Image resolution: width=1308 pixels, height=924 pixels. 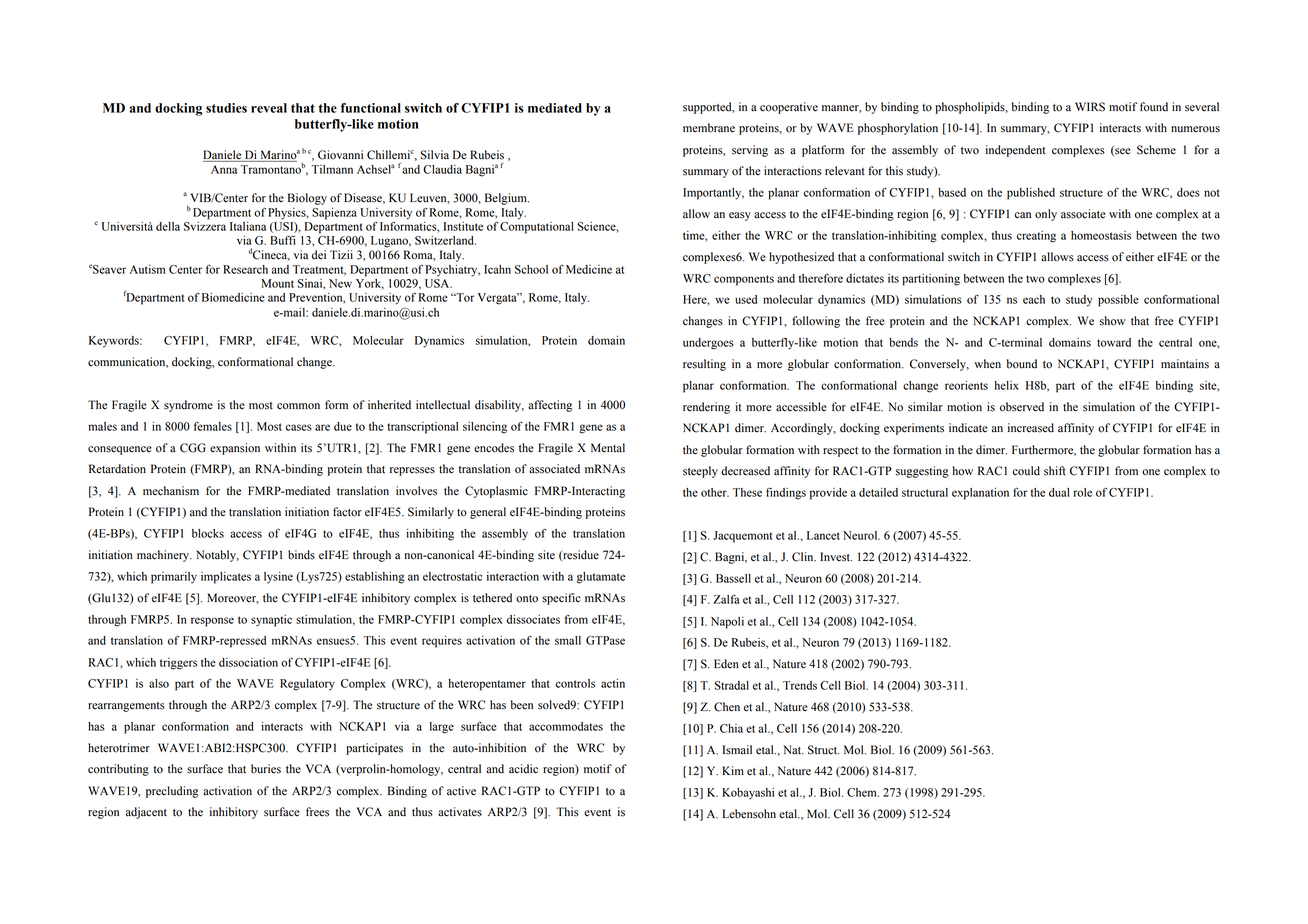 I want to click on implicates, so click(x=226, y=578).
